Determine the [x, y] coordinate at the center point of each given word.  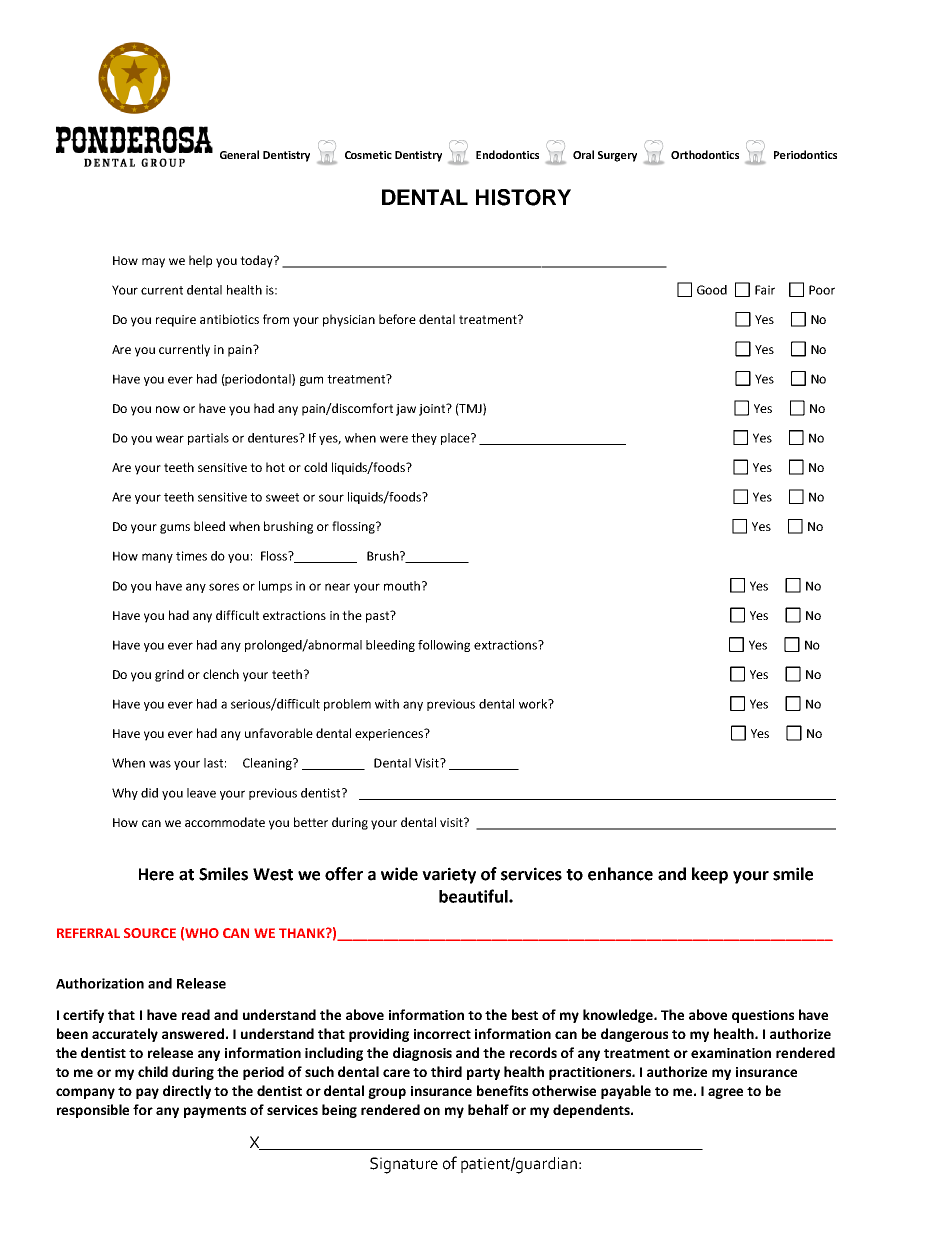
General [239, 154]
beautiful [474, 896]
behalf [488, 1109]
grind [169, 675]
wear [170, 439]
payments [215, 1112]
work [534, 704]
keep [710, 875]
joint [433, 409]
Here [156, 874]
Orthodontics [705, 154]
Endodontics [507, 154]
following [444, 646]
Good [712, 290]
